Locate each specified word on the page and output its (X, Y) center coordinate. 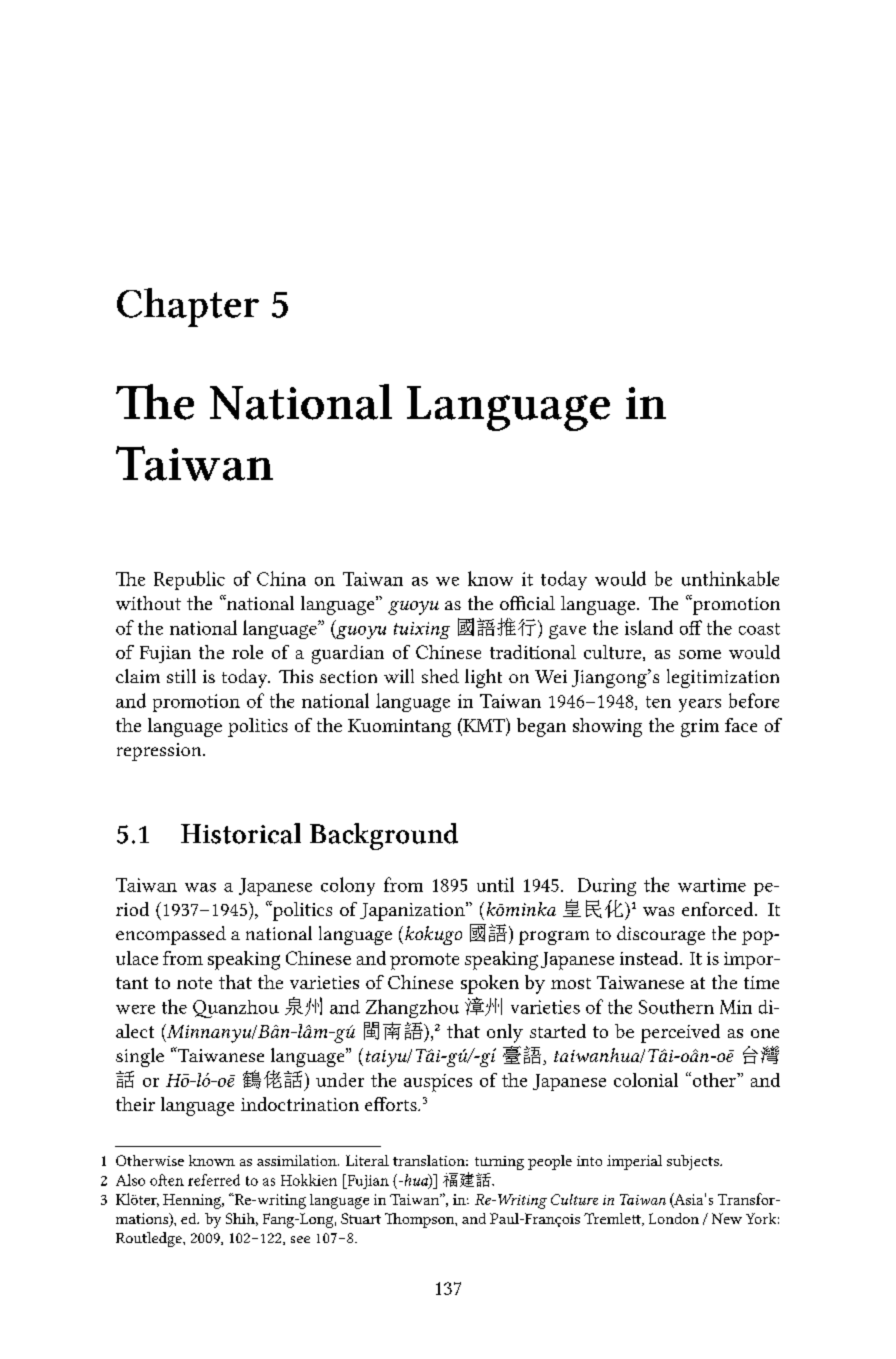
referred (214, 1180)
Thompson (421, 1220)
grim (700, 728)
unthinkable (730, 578)
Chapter (188, 307)
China (281, 578)
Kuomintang (399, 728)
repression (160, 752)
